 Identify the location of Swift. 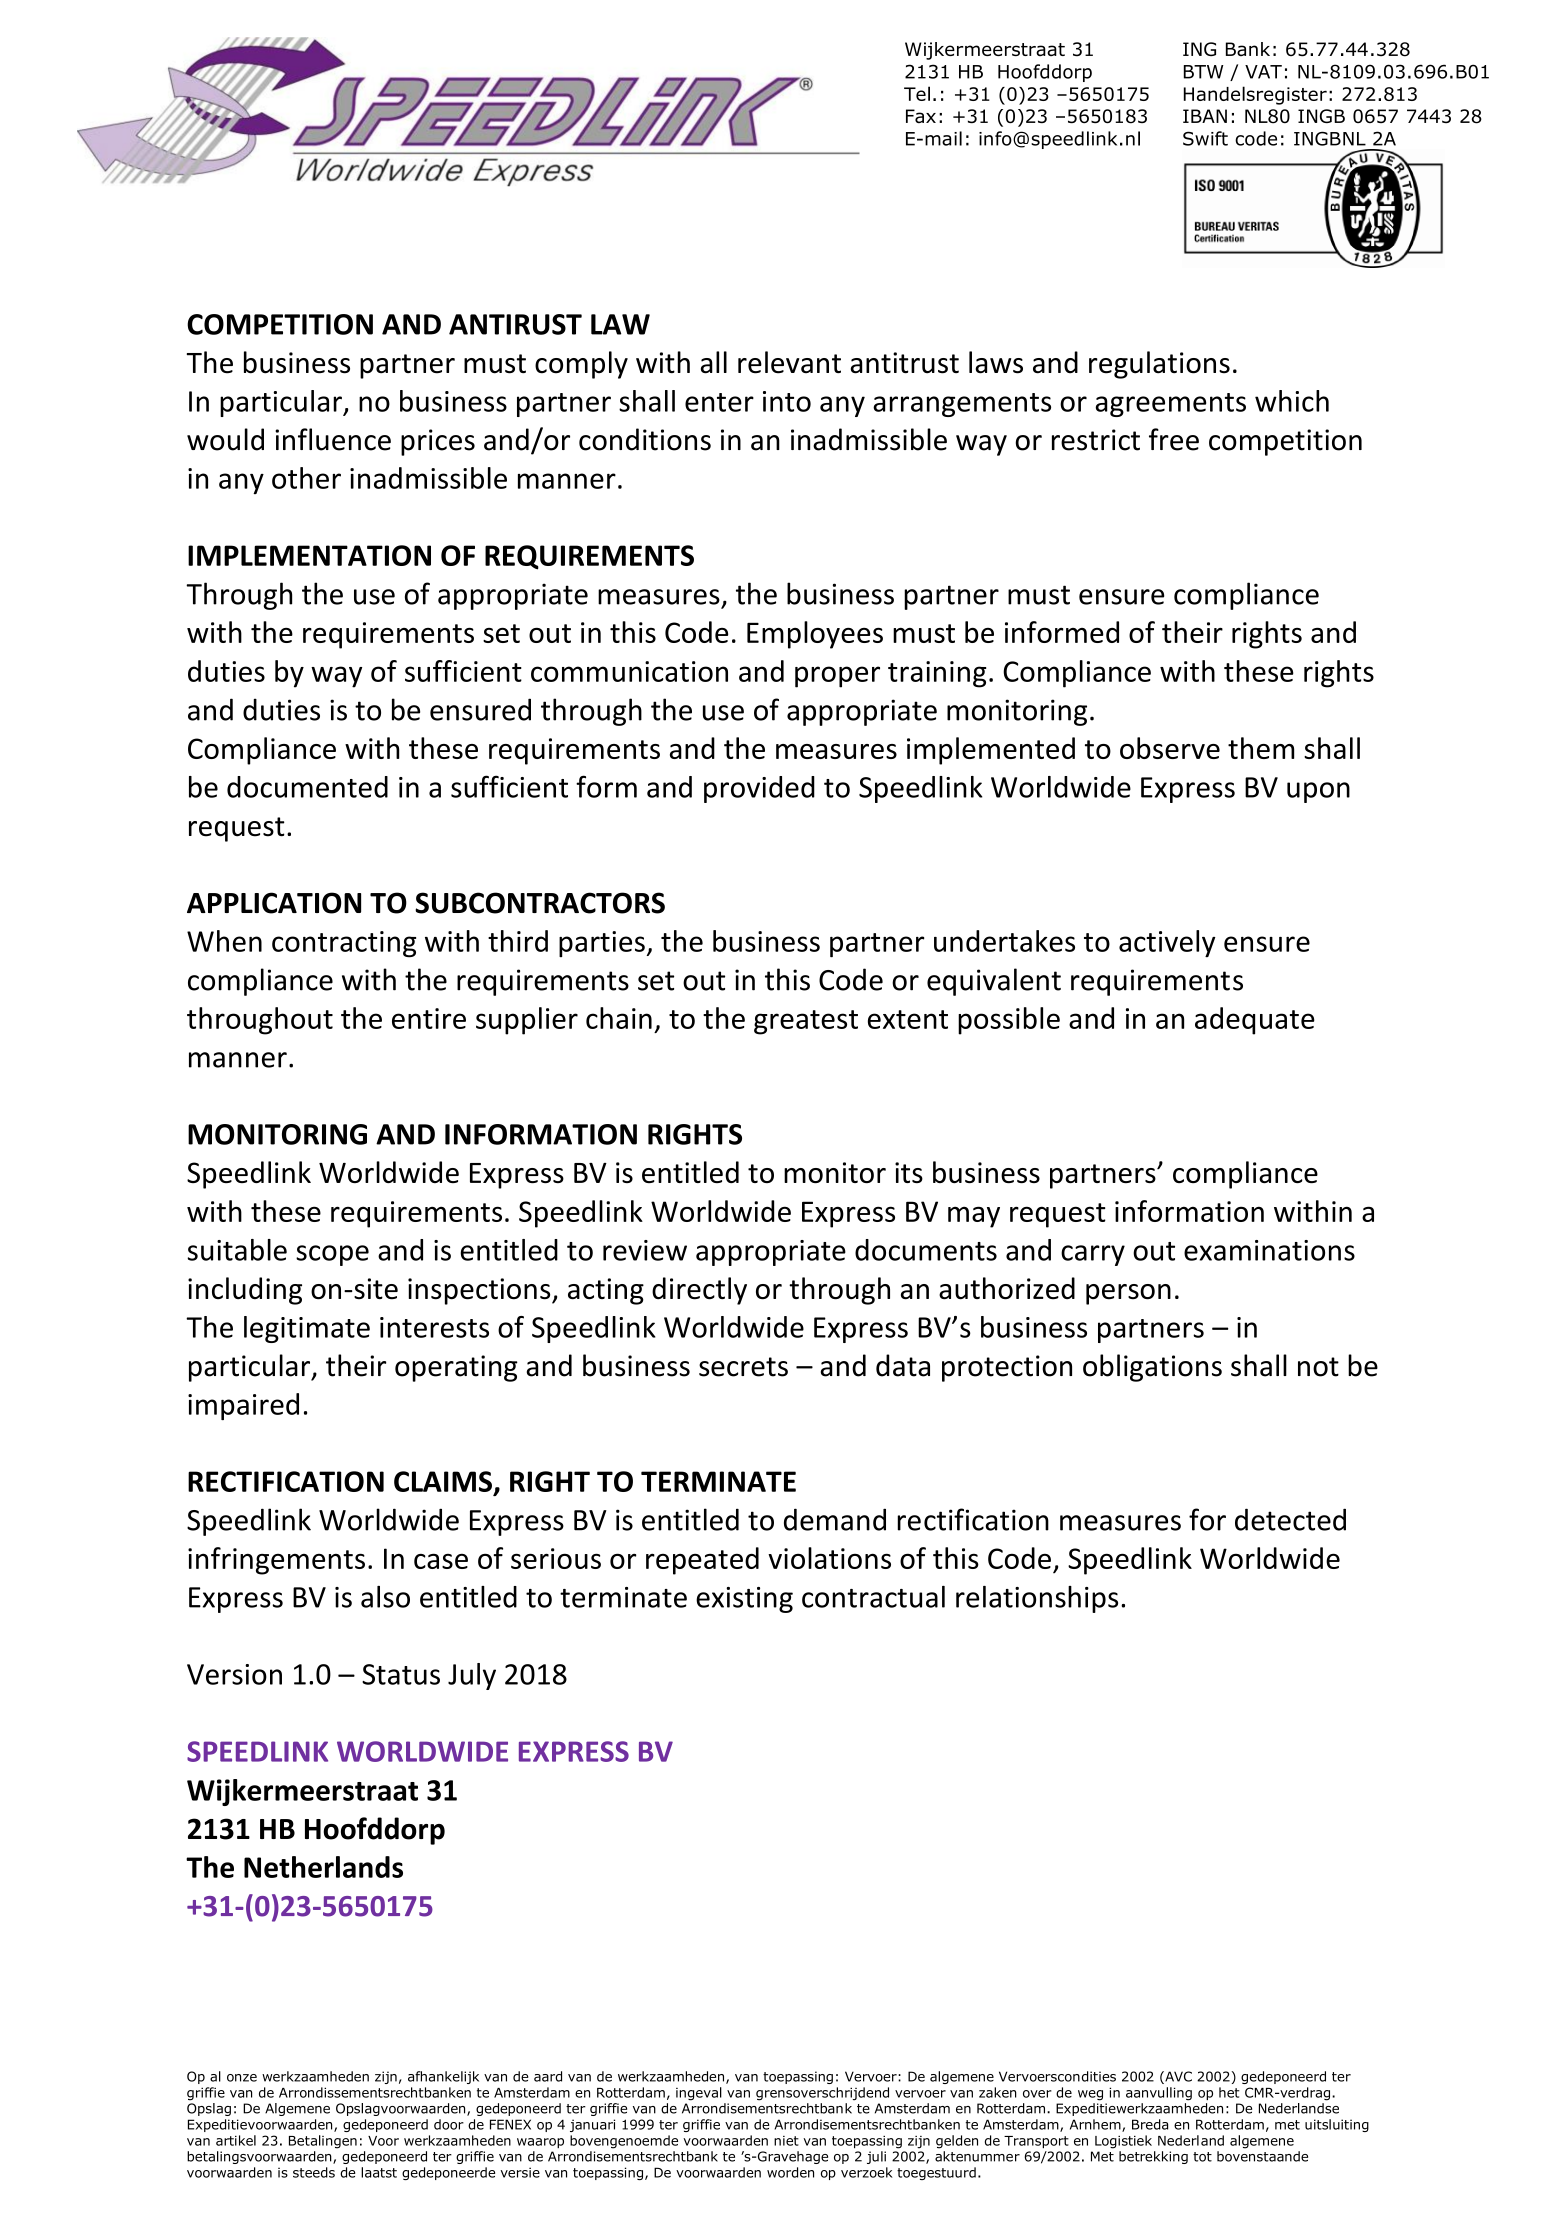
(1205, 138).
